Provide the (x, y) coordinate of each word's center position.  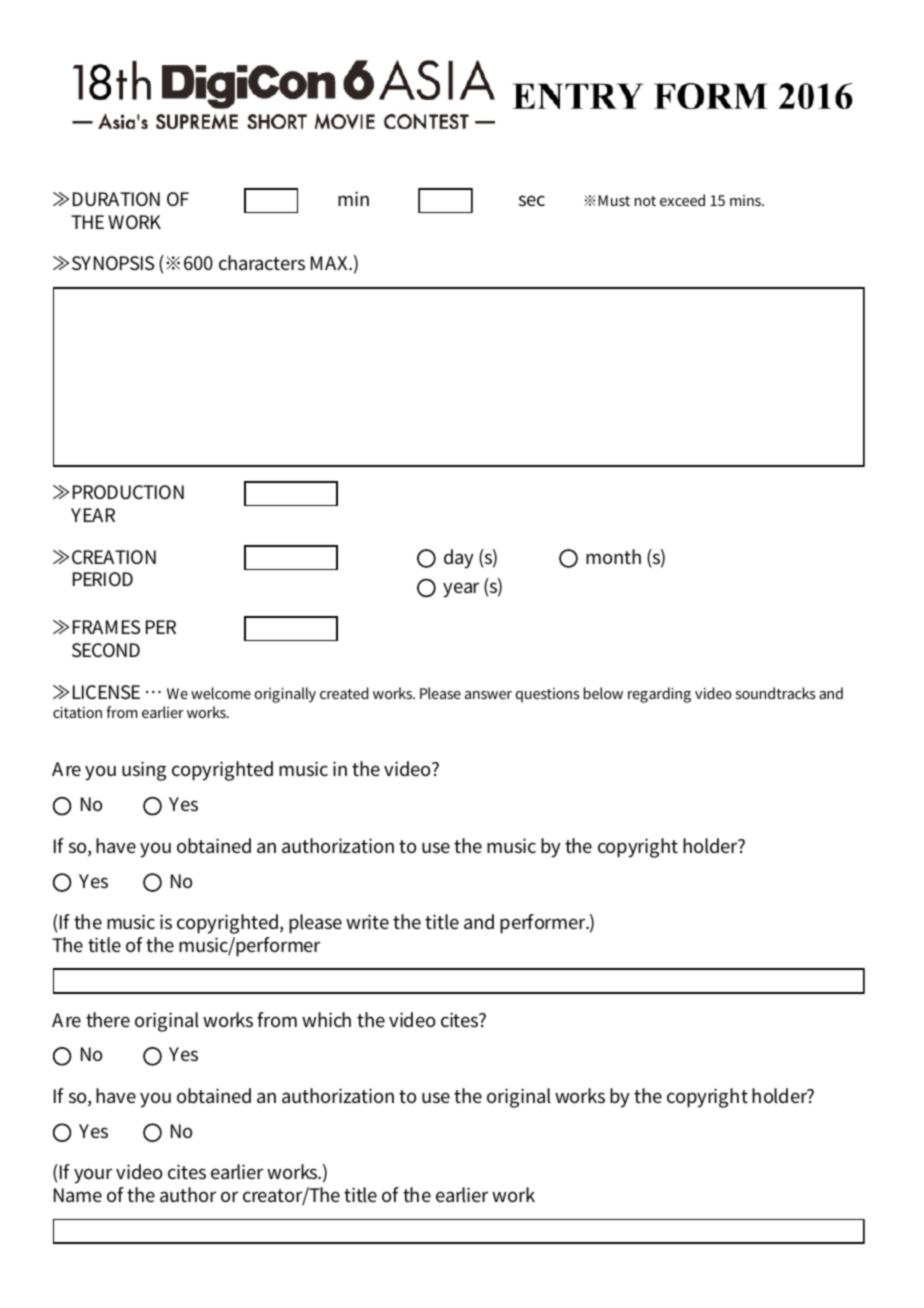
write (367, 921)
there (108, 1019)
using (144, 771)
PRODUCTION (128, 492)
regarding (659, 695)
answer (488, 695)
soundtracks (775, 693)
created (344, 693)
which (326, 1019)
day (459, 559)
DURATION (116, 199)
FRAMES (106, 627)
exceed (682, 200)
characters (262, 262)
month (613, 556)
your (93, 1176)
